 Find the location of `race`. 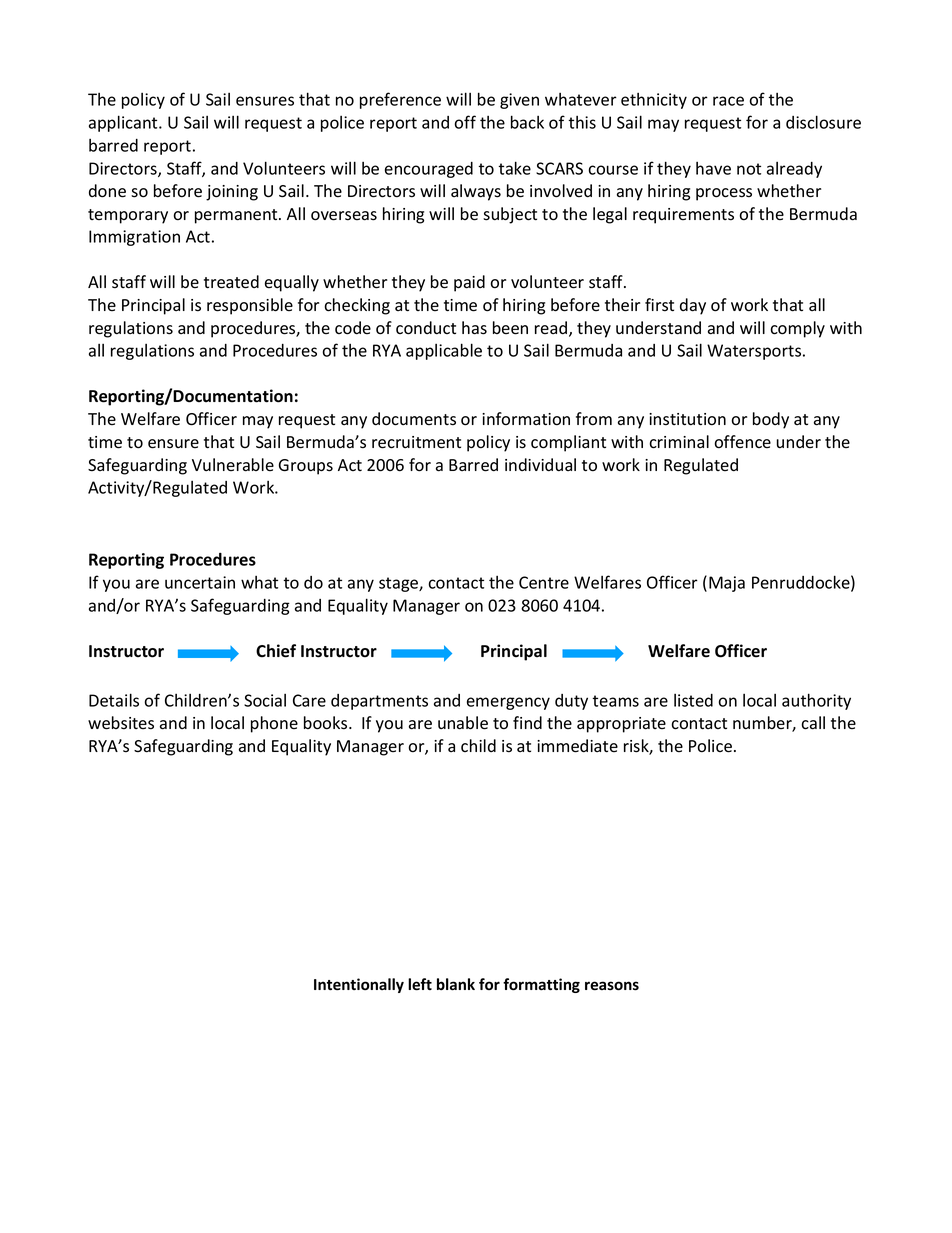

race is located at coordinates (728, 101).
